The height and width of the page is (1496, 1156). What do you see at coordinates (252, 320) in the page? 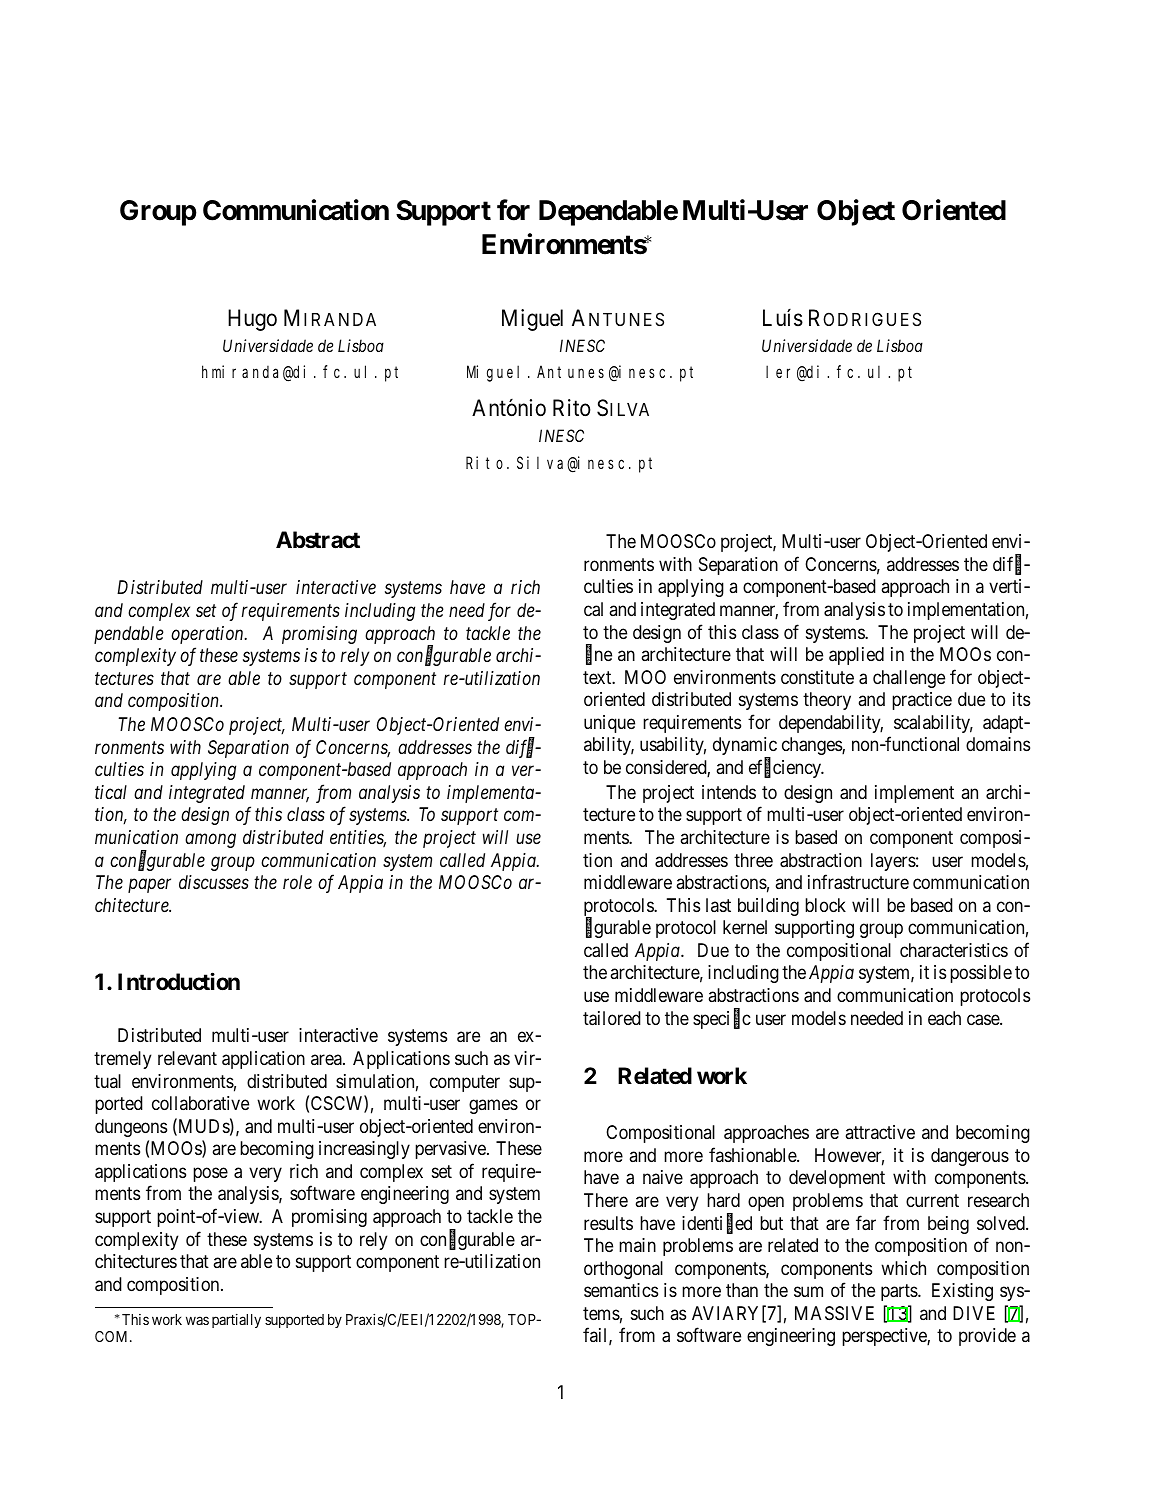
I see `Hugo` at bounding box center [252, 320].
